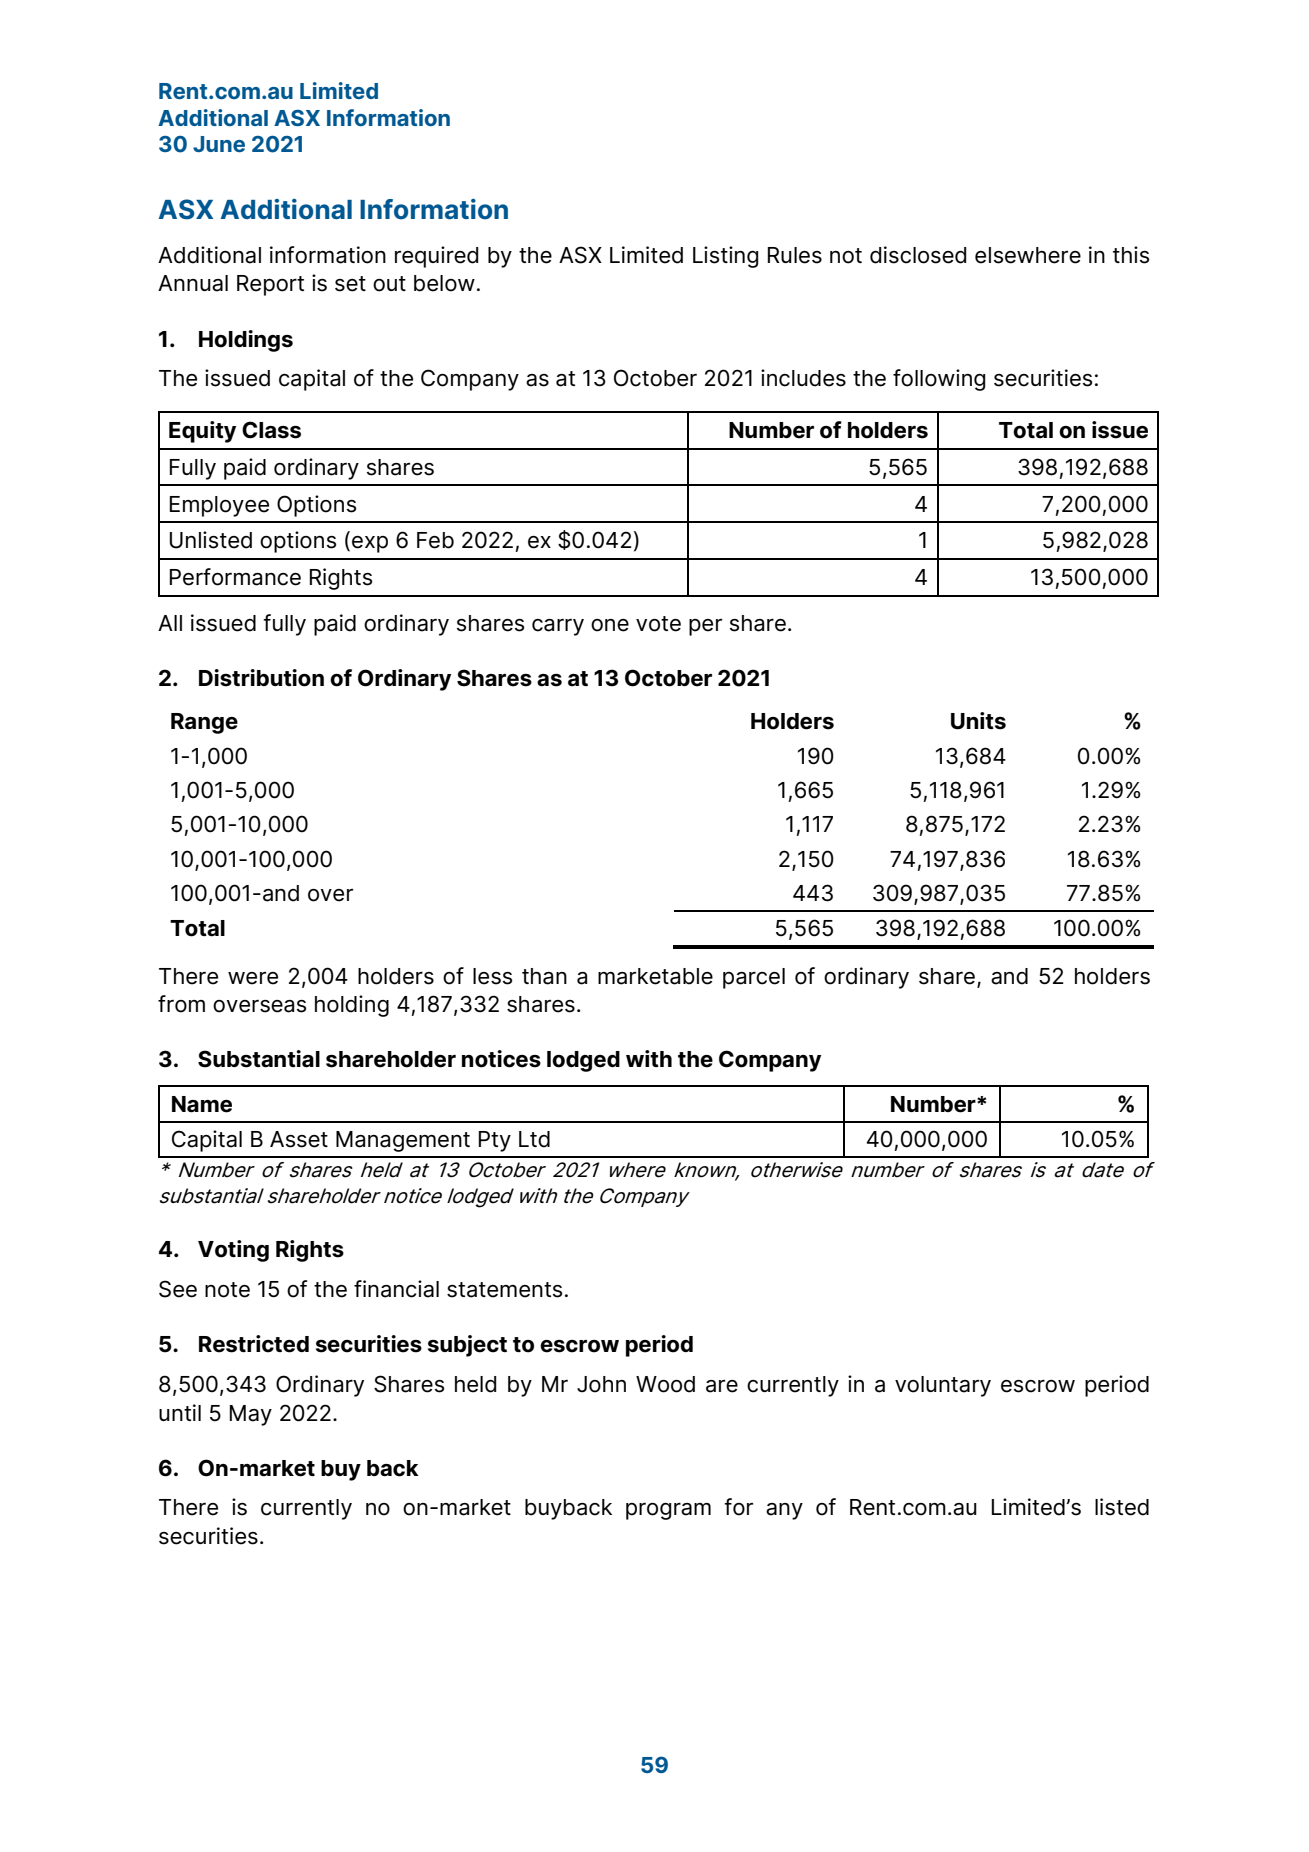  I want to click on Listing, so click(726, 257).
